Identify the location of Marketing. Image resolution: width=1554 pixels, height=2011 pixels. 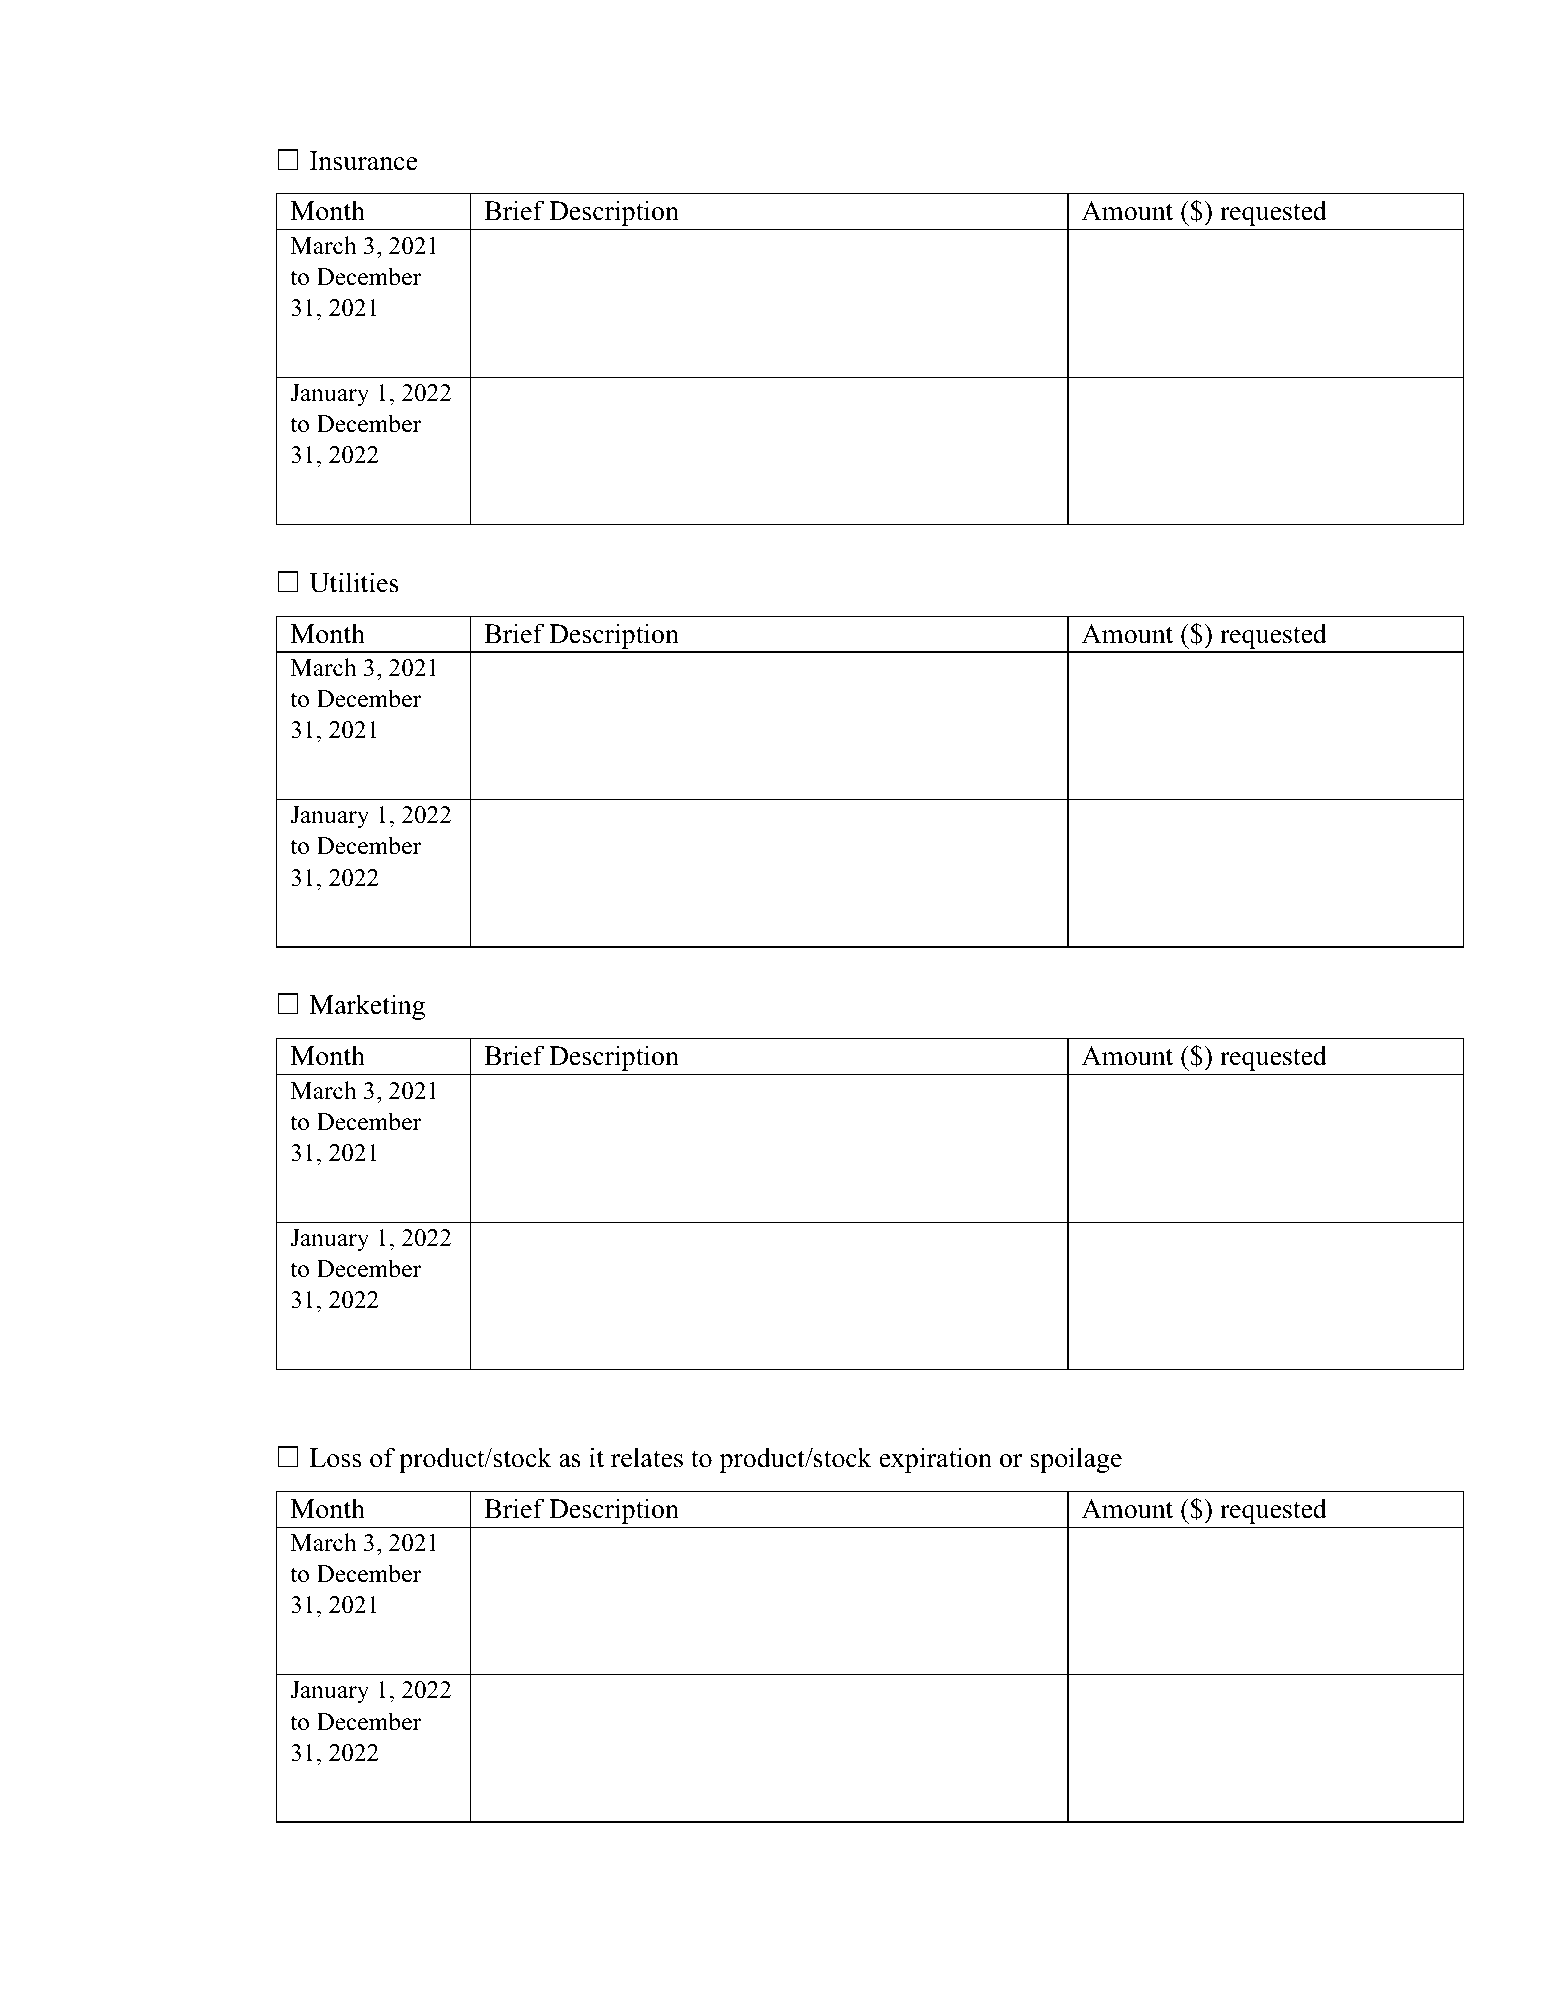
(367, 1007).
